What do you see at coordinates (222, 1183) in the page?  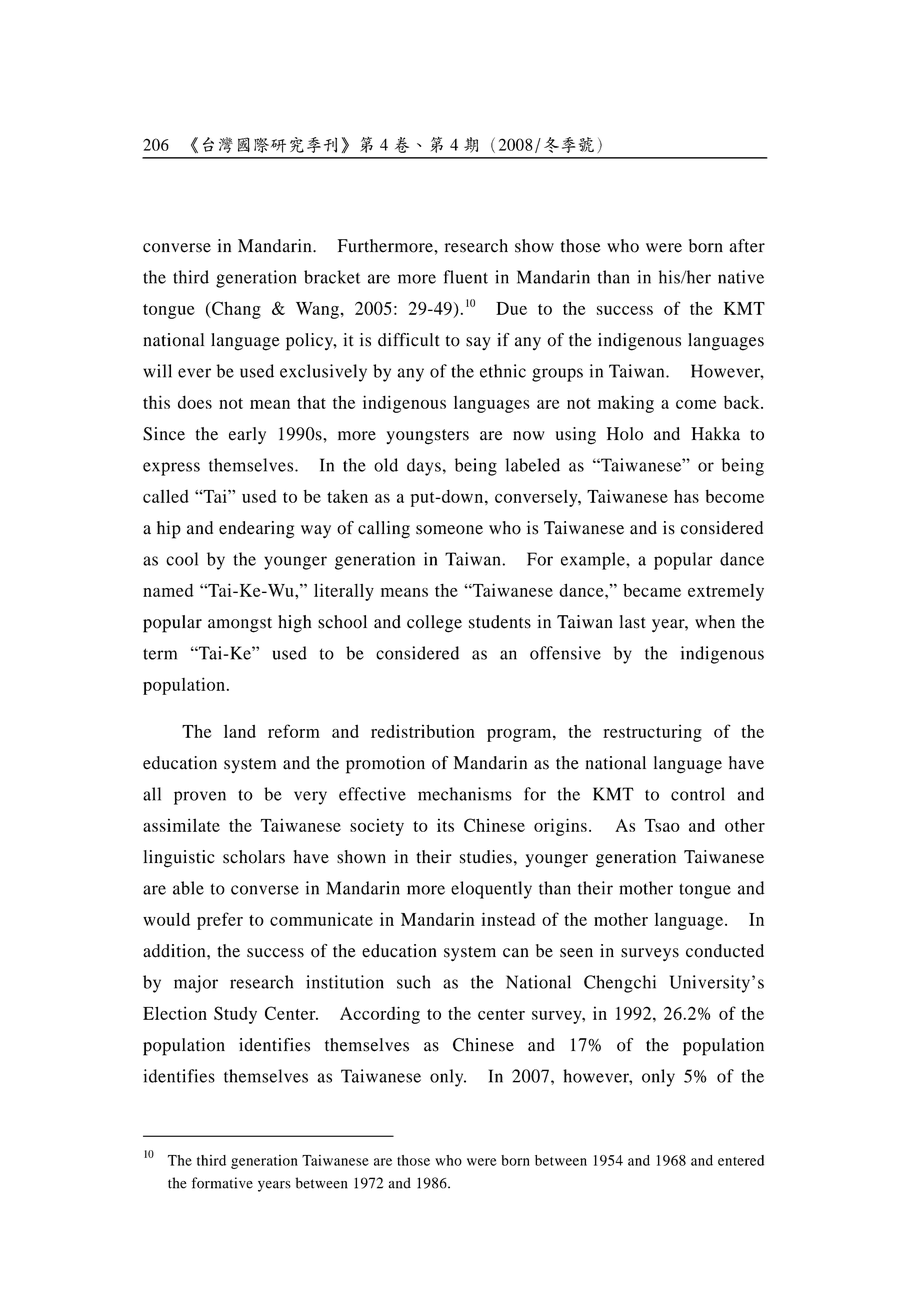 I see `formative` at bounding box center [222, 1183].
